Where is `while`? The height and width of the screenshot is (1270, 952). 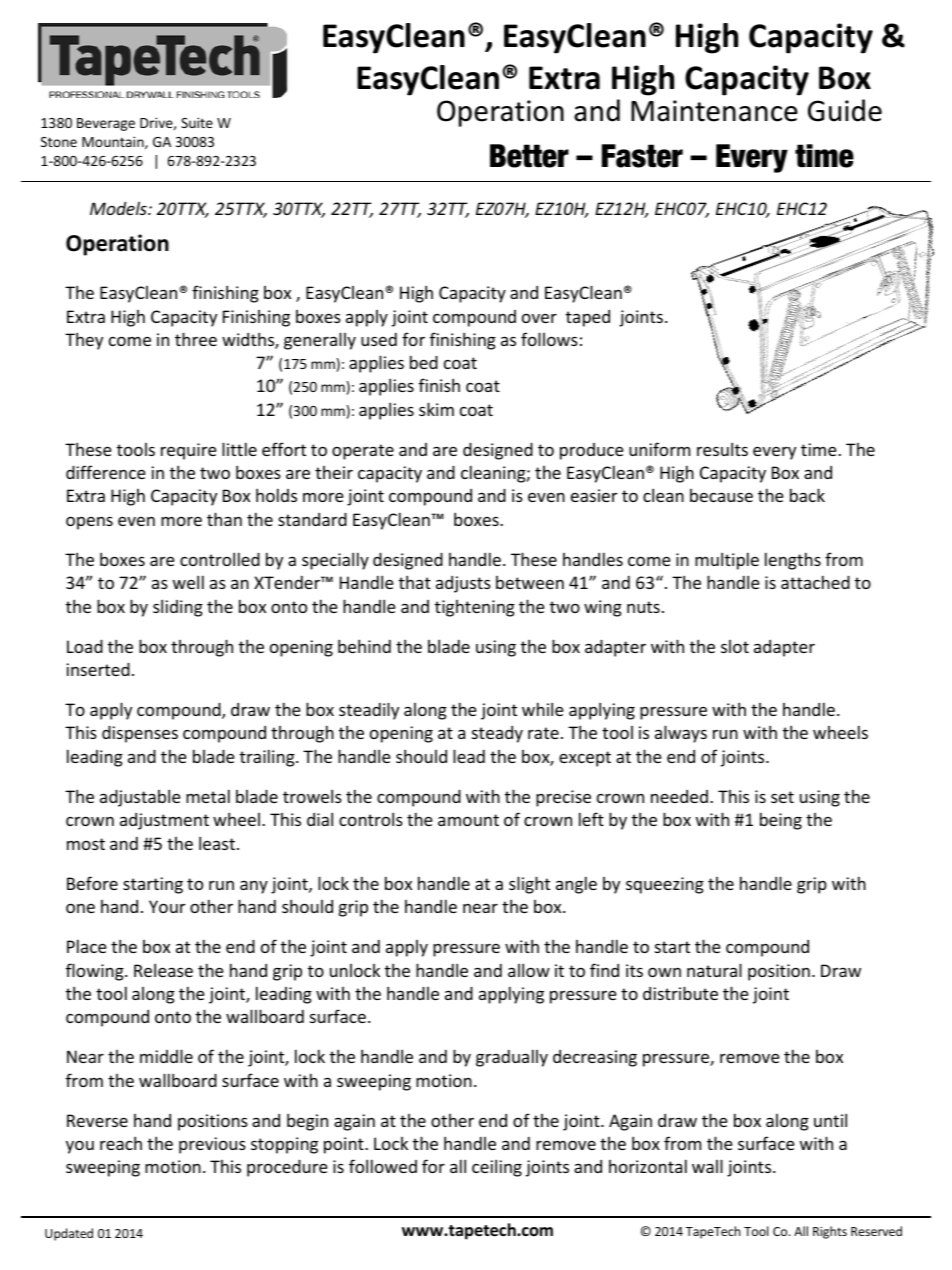 while is located at coordinates (543, 709).
